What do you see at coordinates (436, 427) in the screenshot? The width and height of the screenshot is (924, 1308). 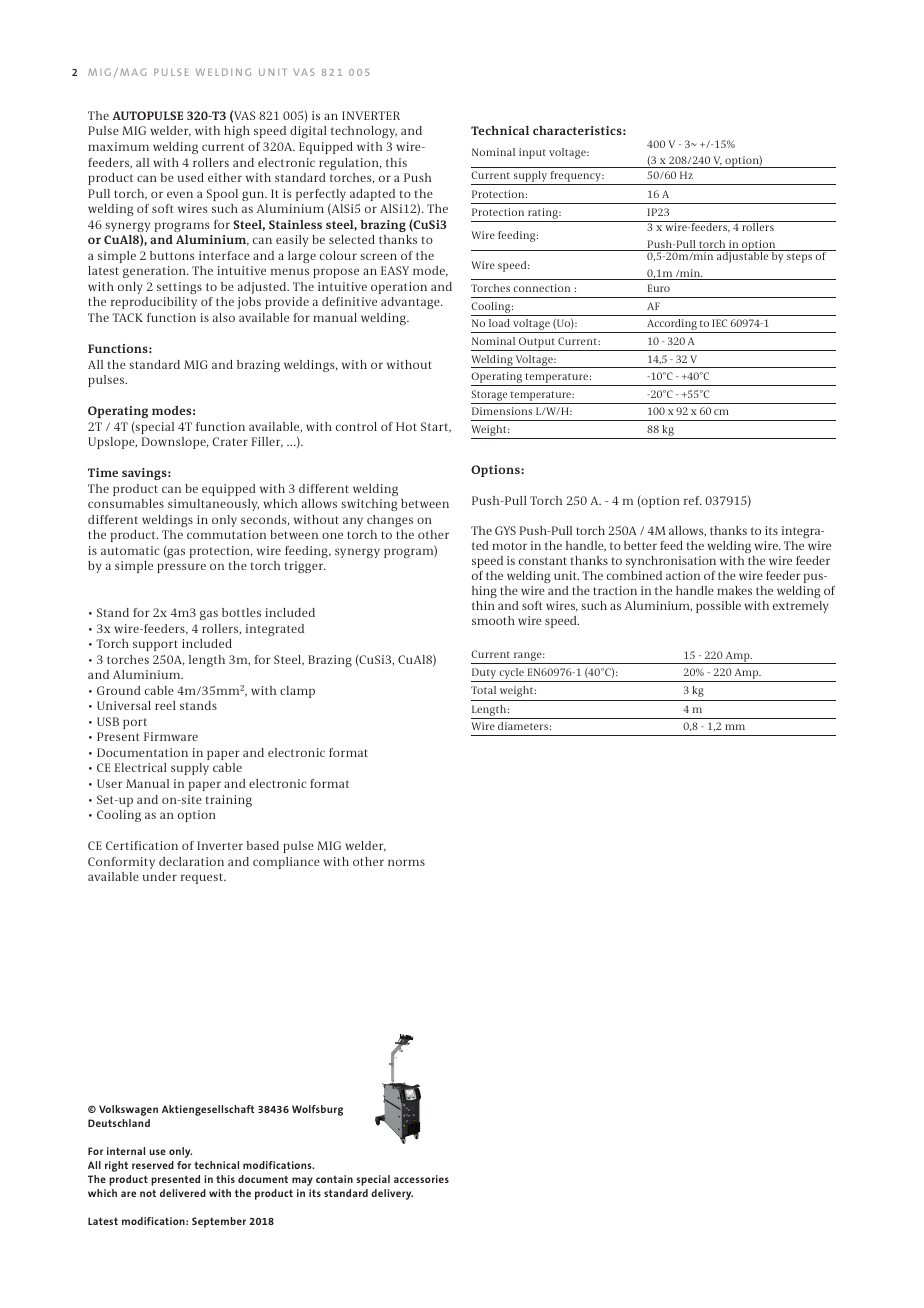 I see `Start` at bounding box center [436, 427].
